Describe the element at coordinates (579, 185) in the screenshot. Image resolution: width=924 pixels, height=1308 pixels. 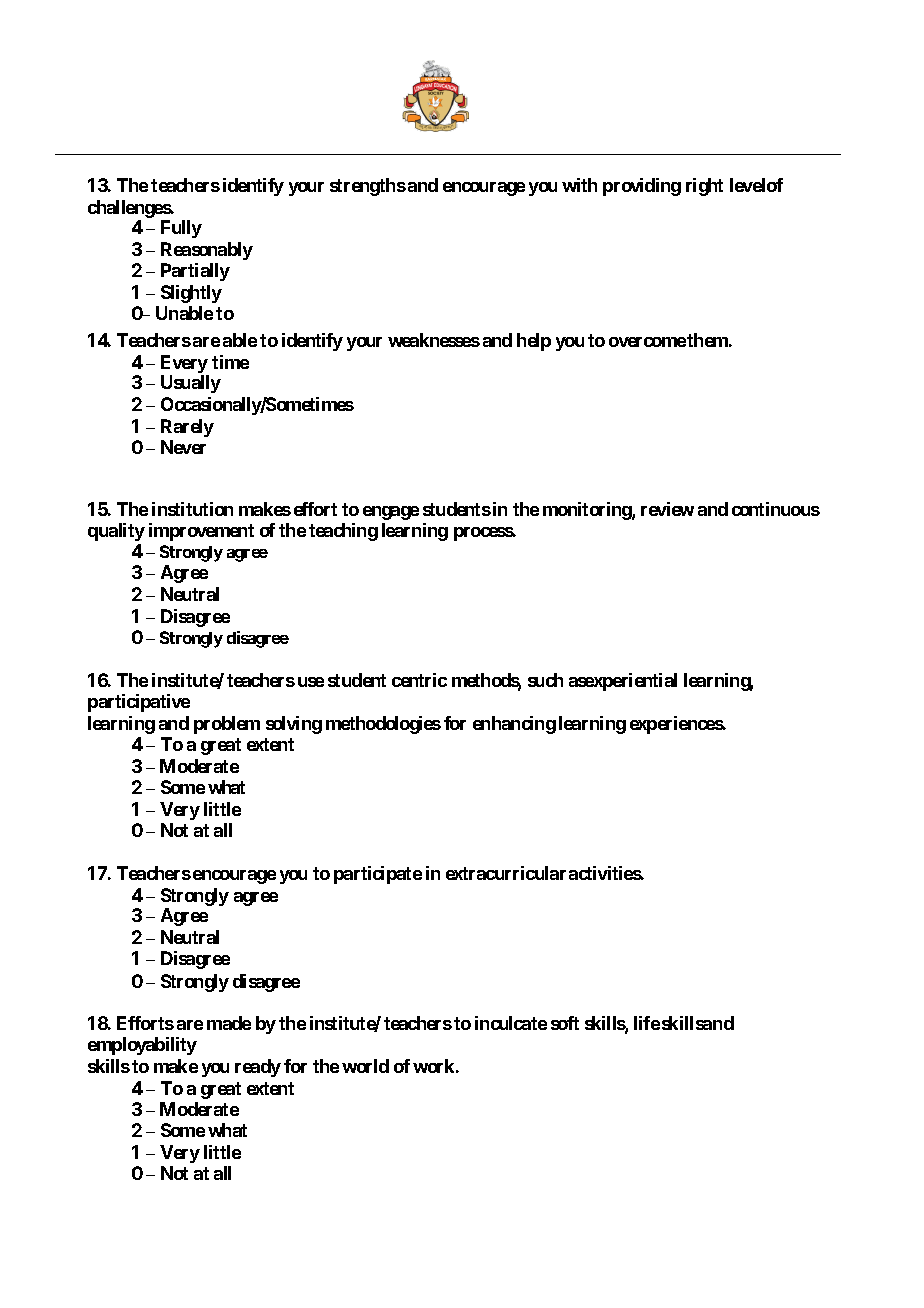
I see `with` at that location.
